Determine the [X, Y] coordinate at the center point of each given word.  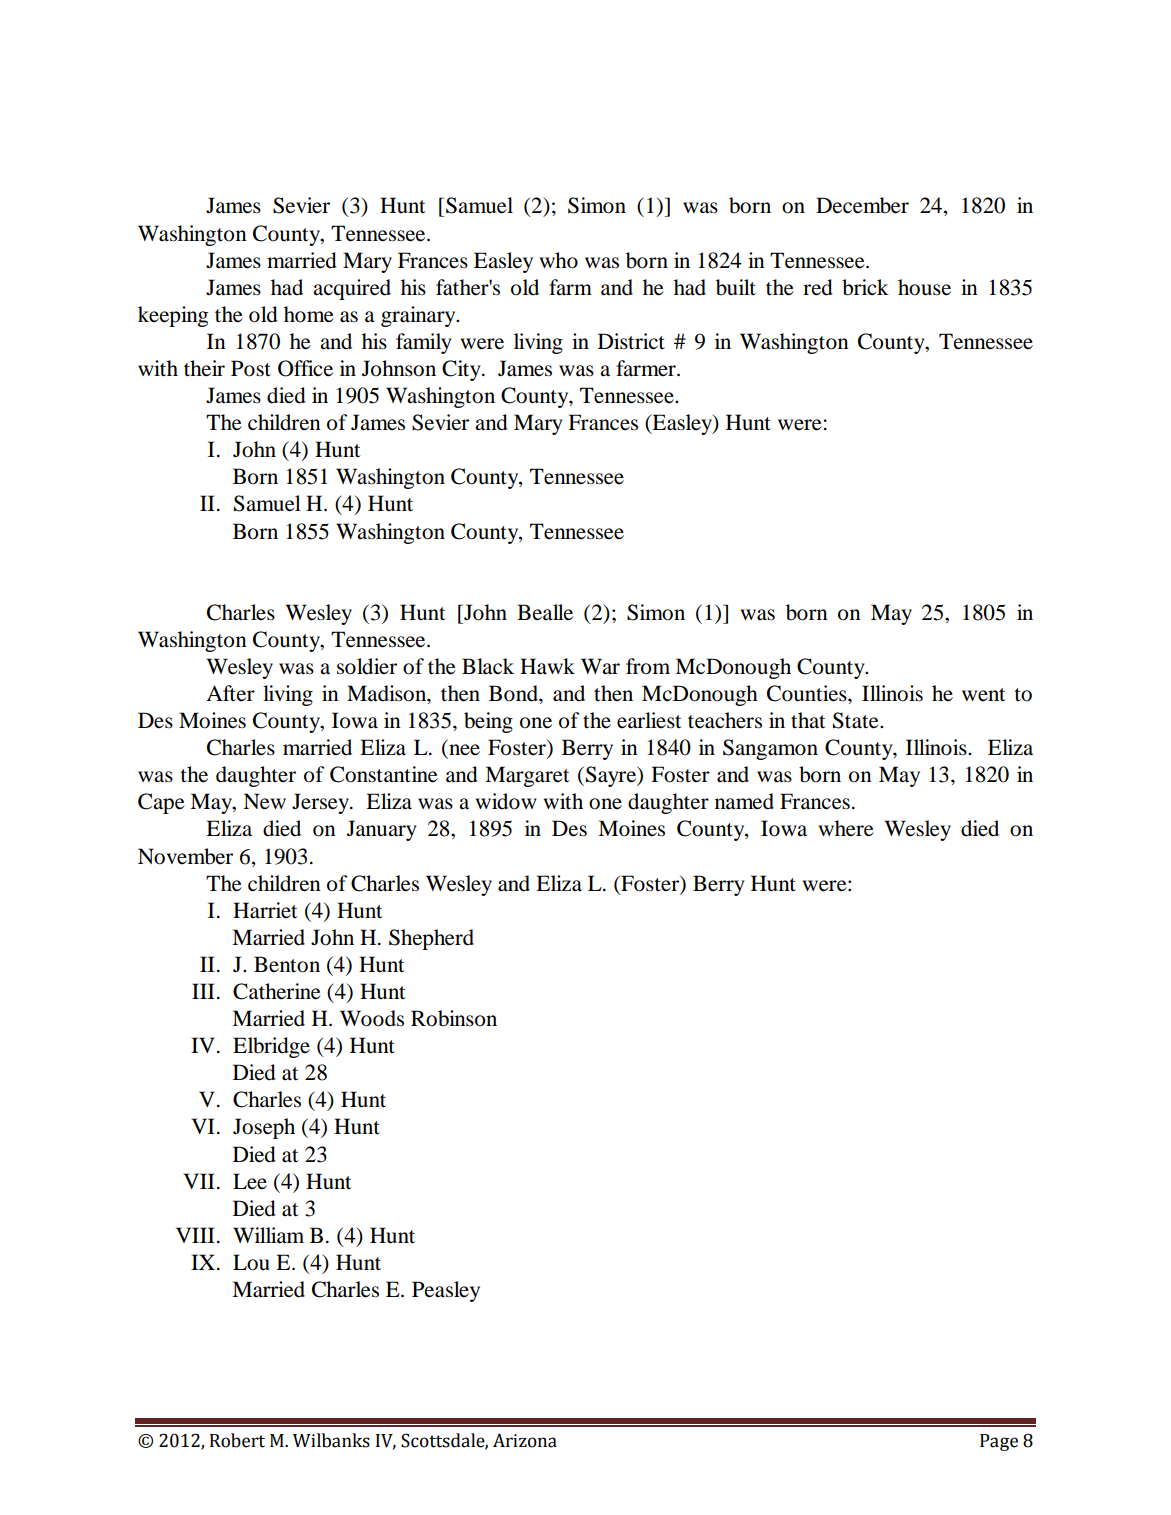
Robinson [454, 1018]
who [558, 260]
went [983, 695]
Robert [237, 1440]
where [846, 828]
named [744, 801]
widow [506, 801]
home [309, 314]
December [862, 205]
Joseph [264, 1128]
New [264, 801]
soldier [367, 666]
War [600, 666]
